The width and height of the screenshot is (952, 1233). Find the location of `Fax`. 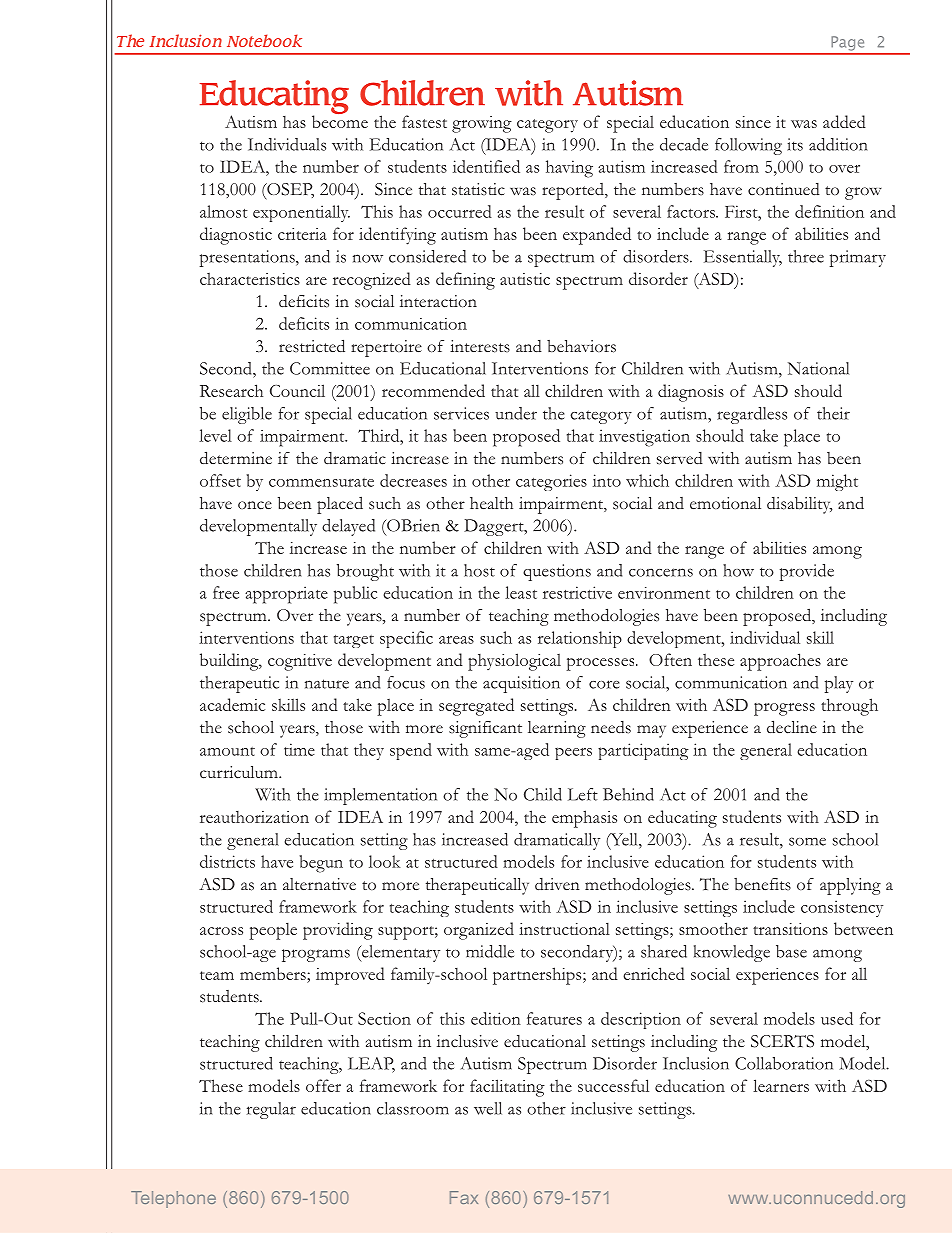

Fax is located at coordinates (464, 1197).
